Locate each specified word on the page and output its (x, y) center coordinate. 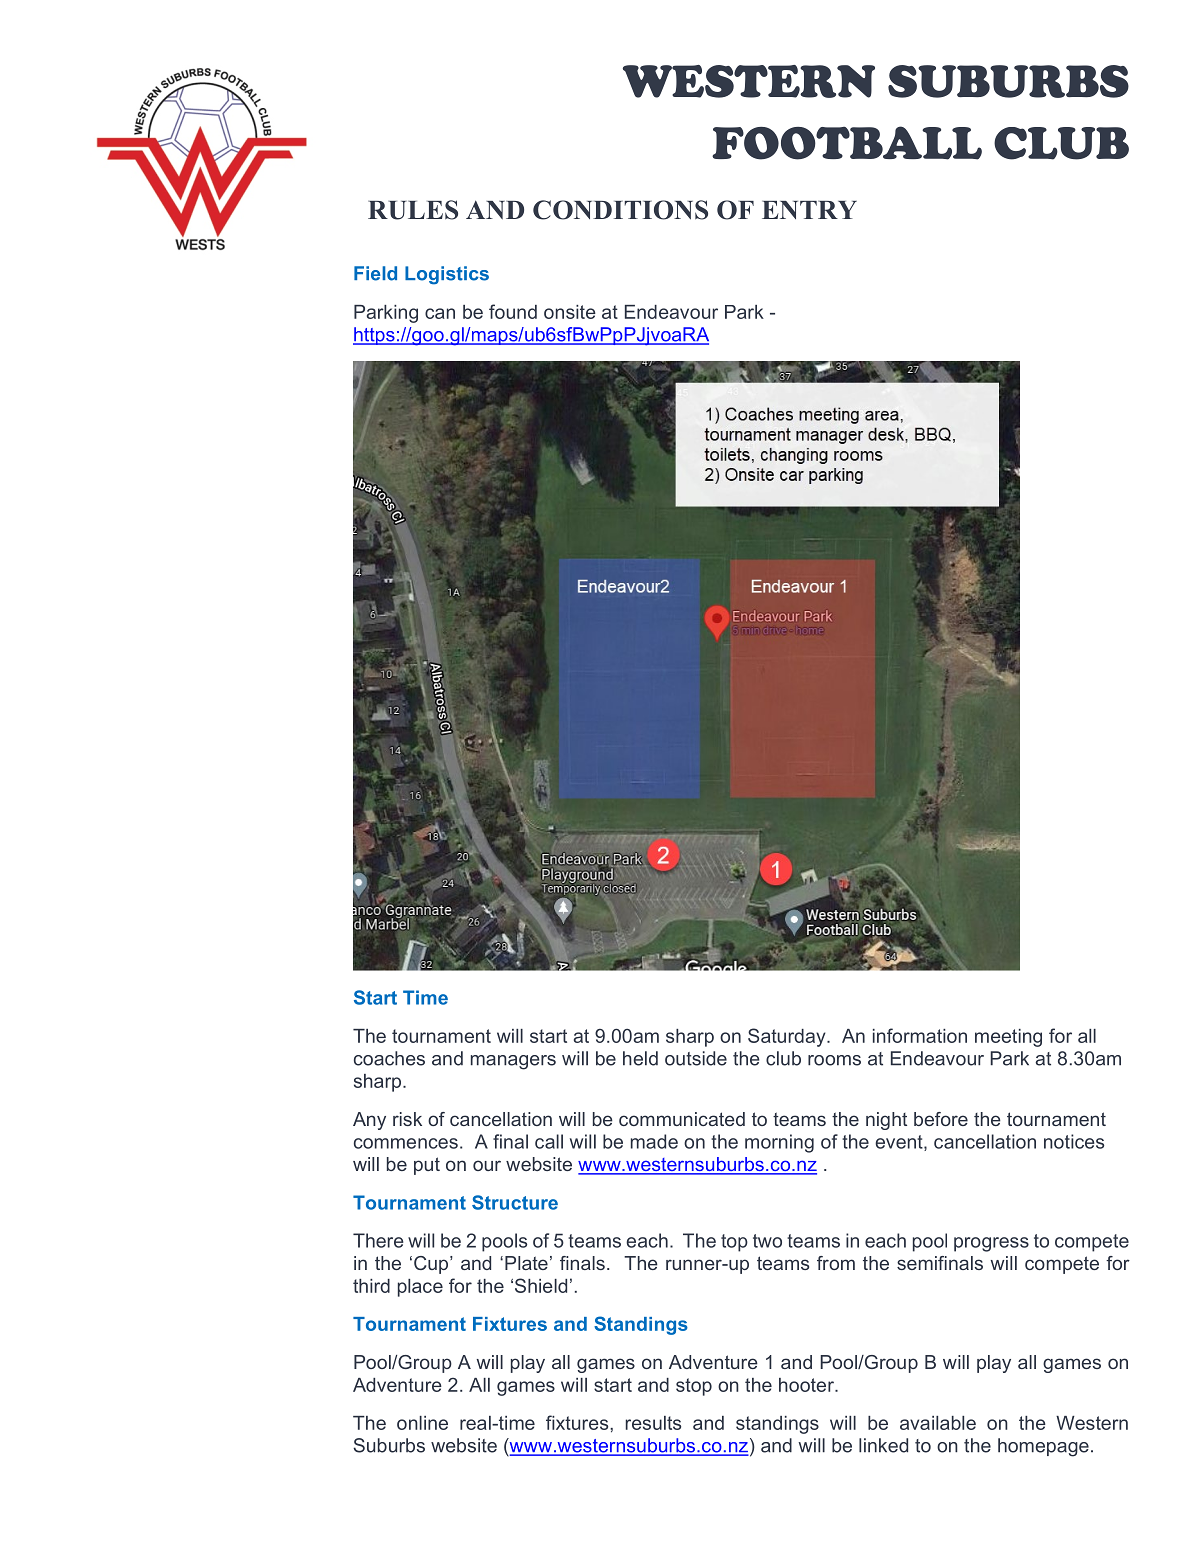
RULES (413, 210)
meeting (1008, 1038)
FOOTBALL (847, 143)
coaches (389, 1058)
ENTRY (809, 210)
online (422, 1423)
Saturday (788, 1037)
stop (694, 1387)
